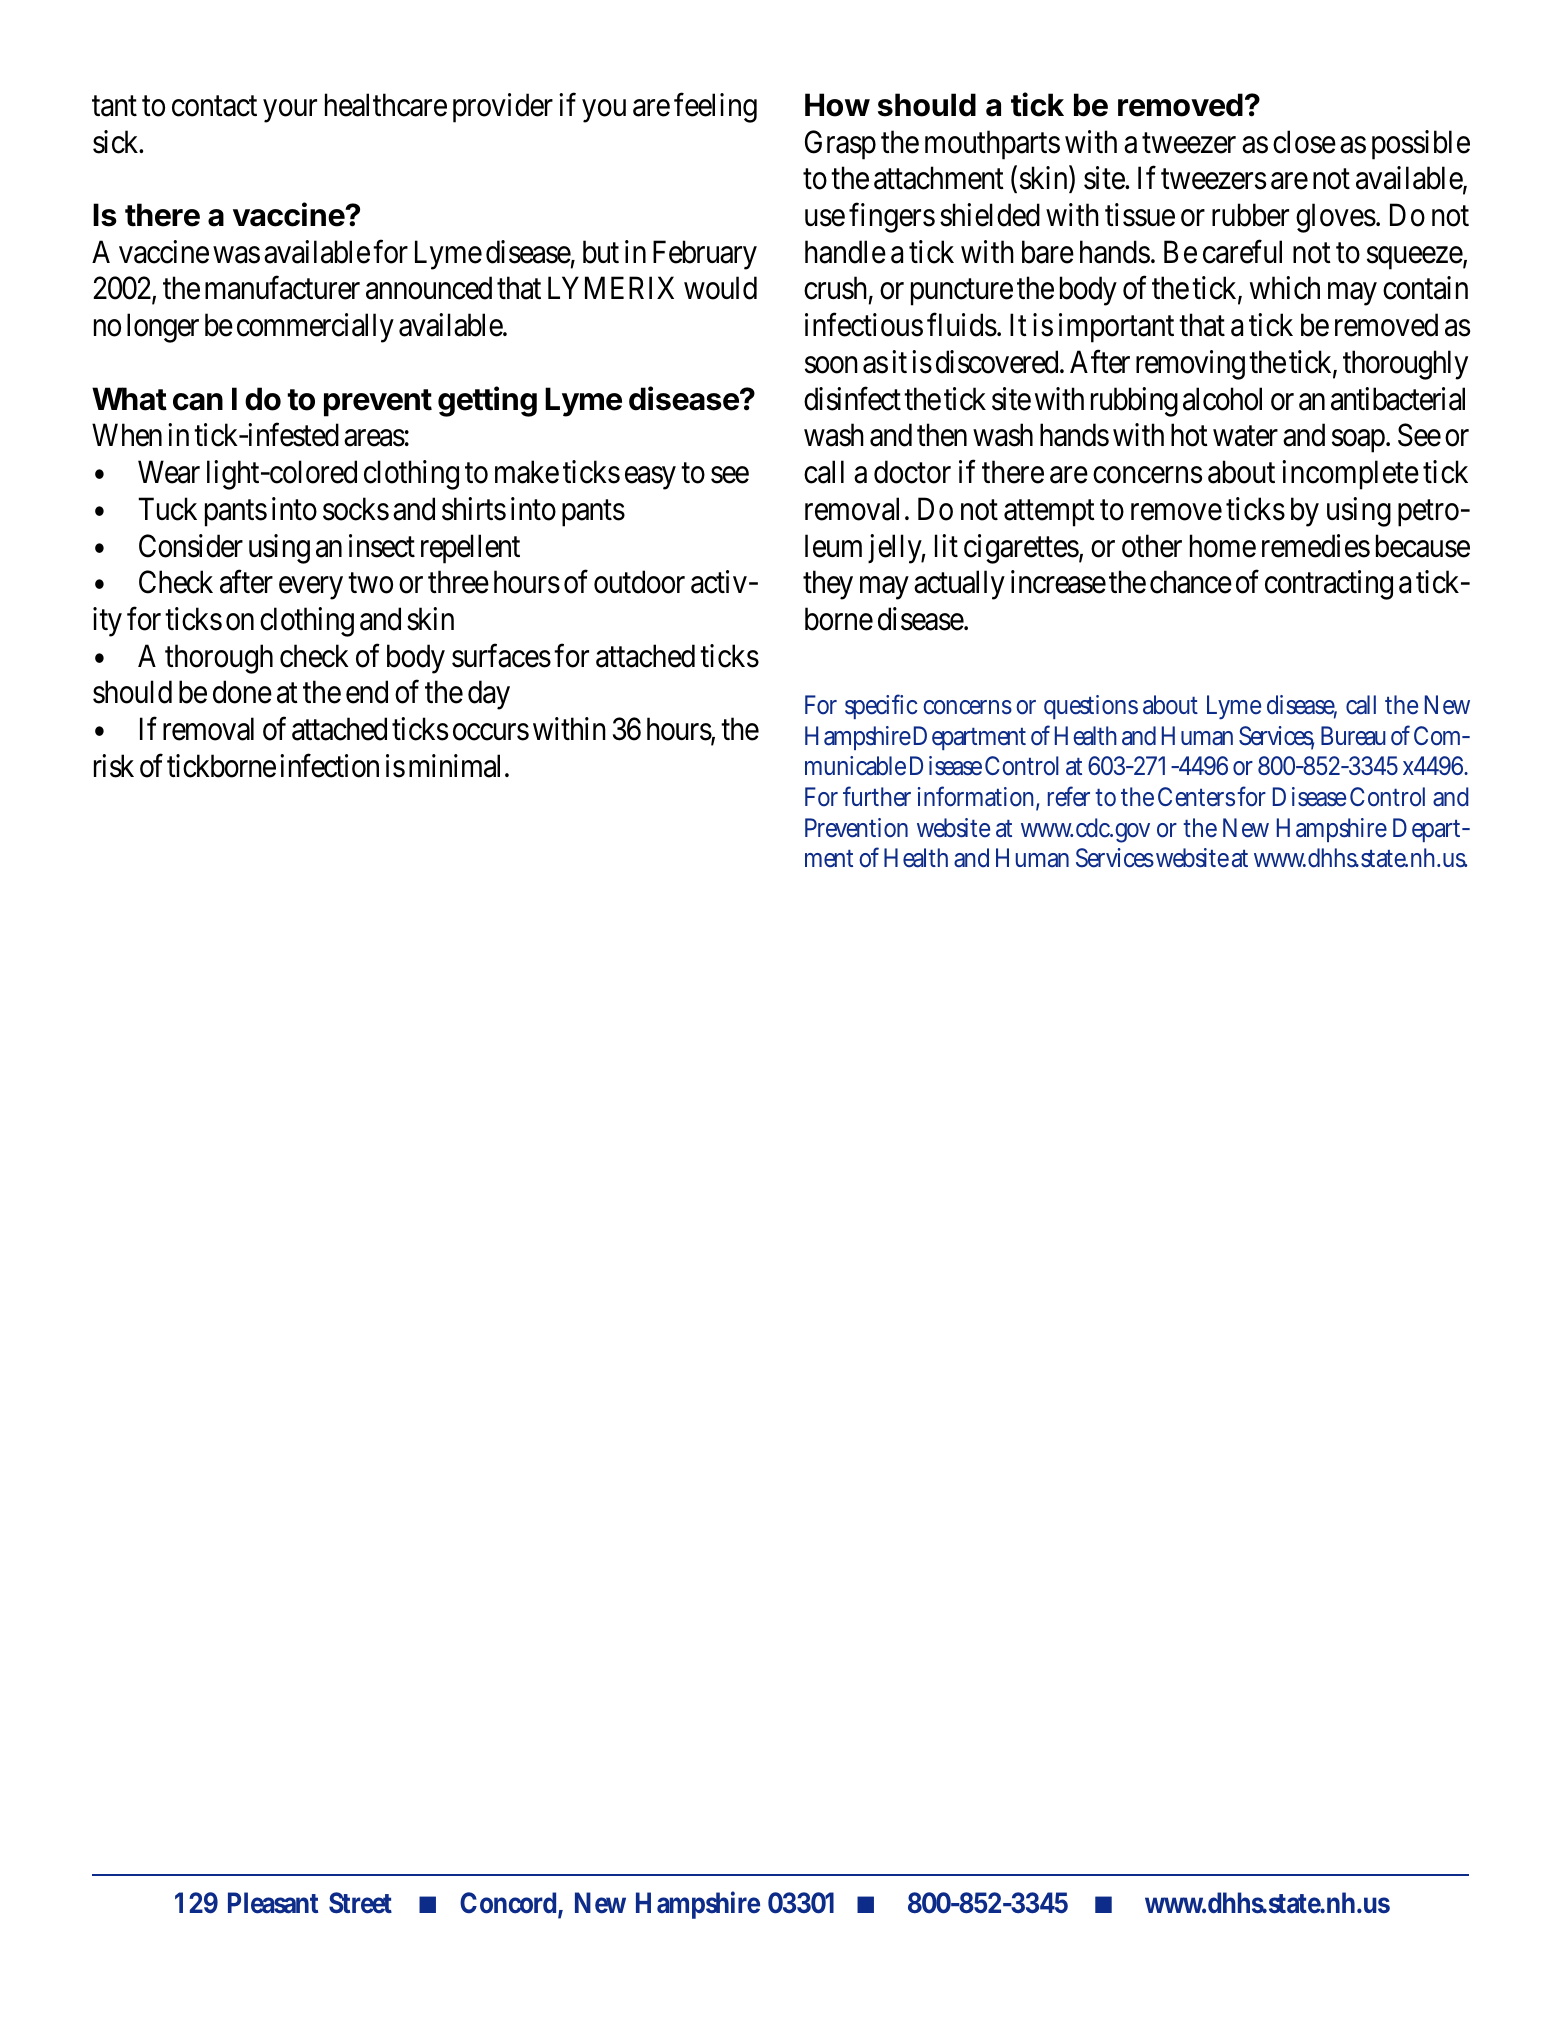  What do you see at coordinates (360, 1903) in the page?
I see `Street` at bounding box center [360, 1903].
